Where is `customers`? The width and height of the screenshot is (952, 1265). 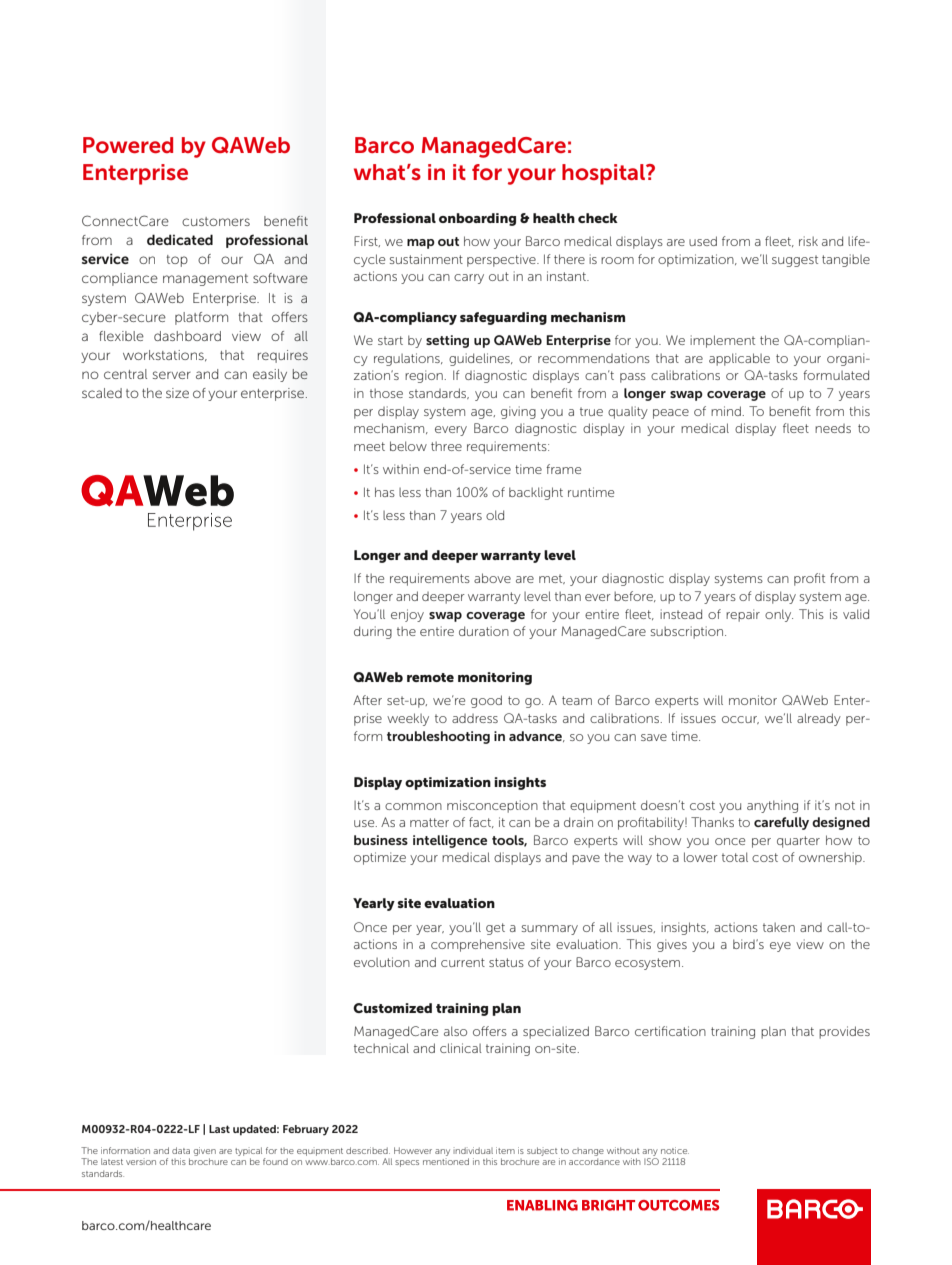
customers is located at coordinates (216, 221).
